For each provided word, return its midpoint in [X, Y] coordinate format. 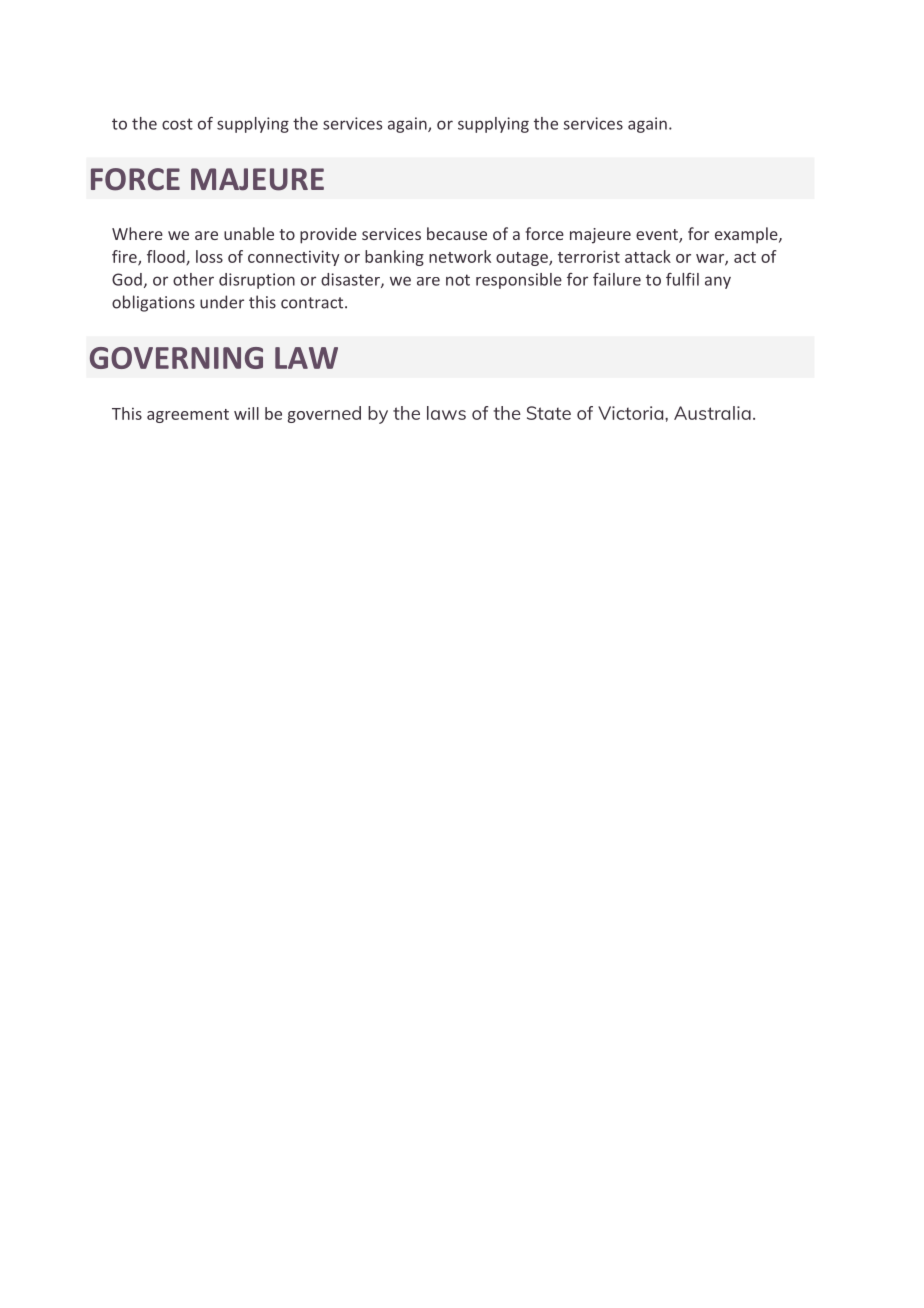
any [718, 282]
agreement [188, 416]
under [222, 302]
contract [313, 303]
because [457, 233]
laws [446, 413]
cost [177, 124]
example [747, 235]
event [658, 236]
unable [249, 233]
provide [328, 235]
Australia [712, 413]
